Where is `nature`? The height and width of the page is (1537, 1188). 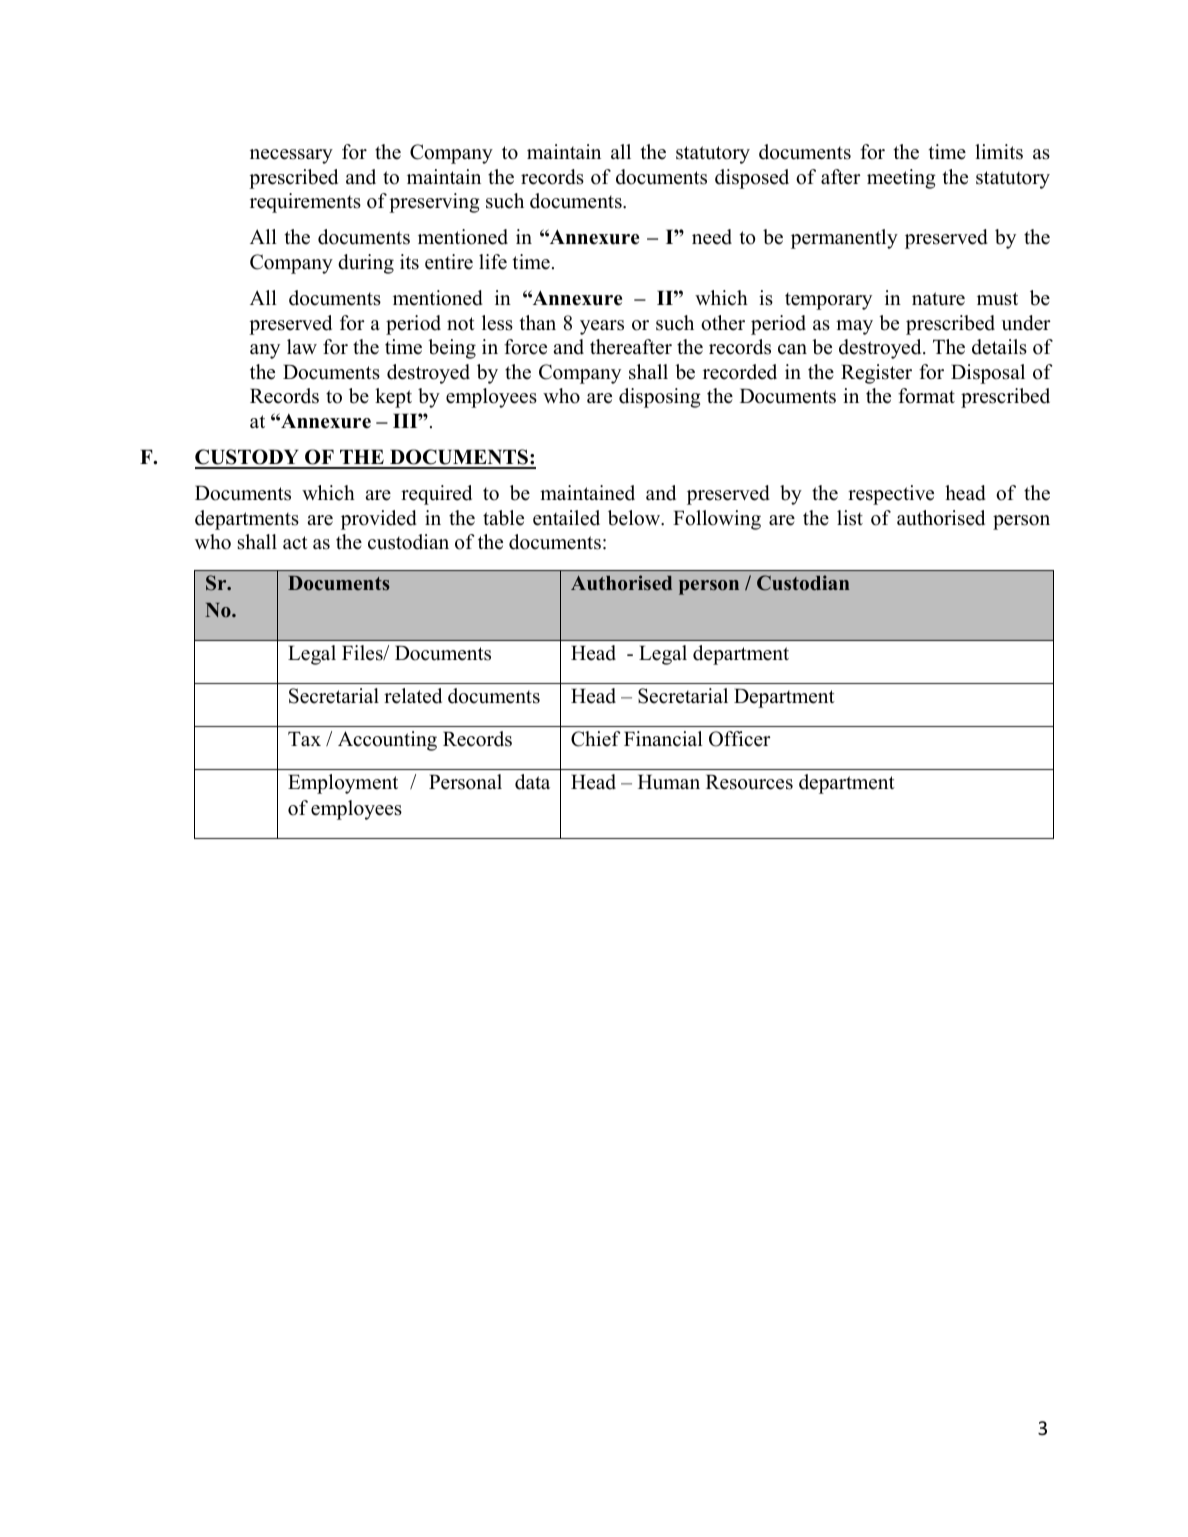 nature is located at coordinates (938, 299).
